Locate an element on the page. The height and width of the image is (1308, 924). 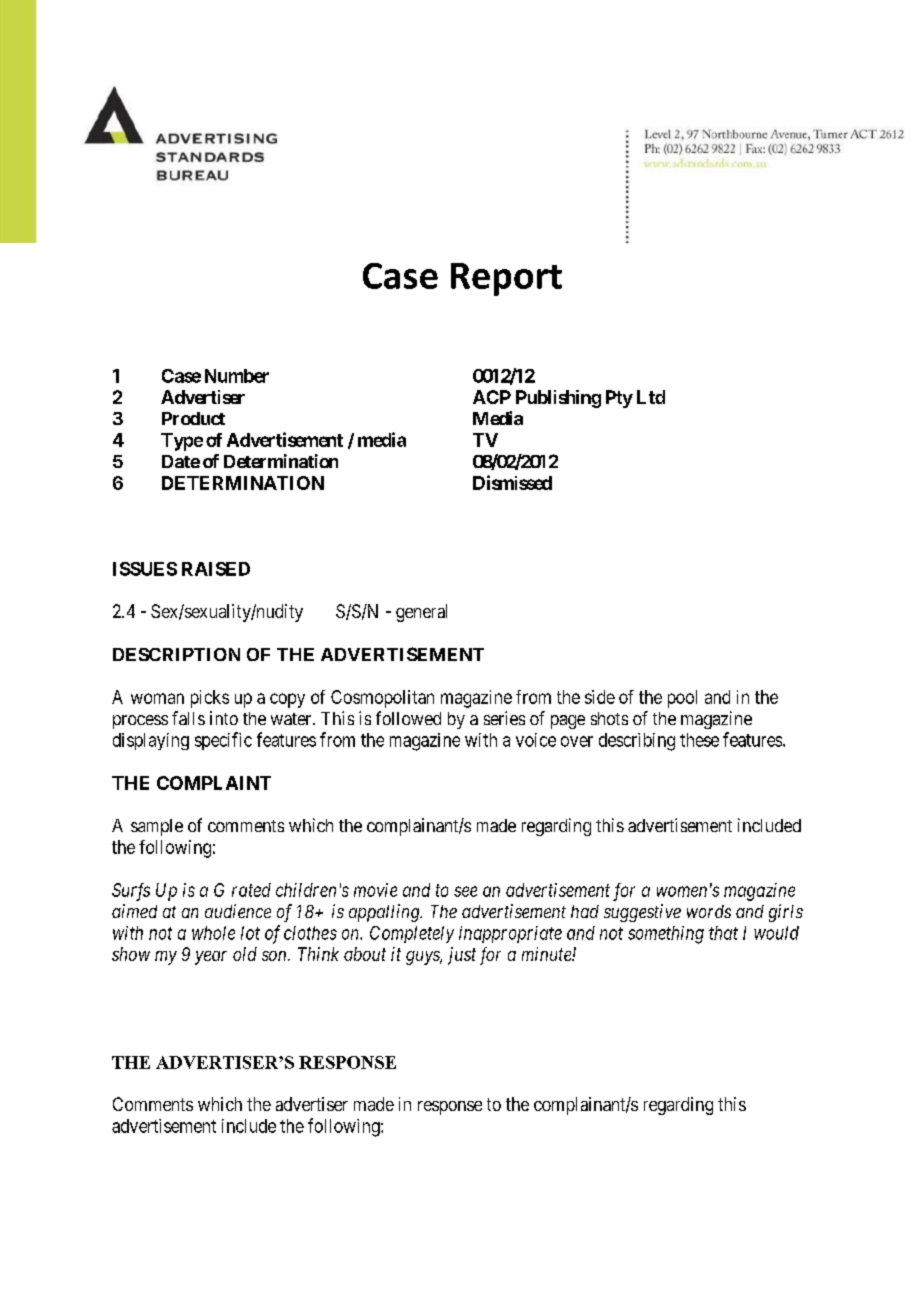
these is located at coordinates (699, 740).
